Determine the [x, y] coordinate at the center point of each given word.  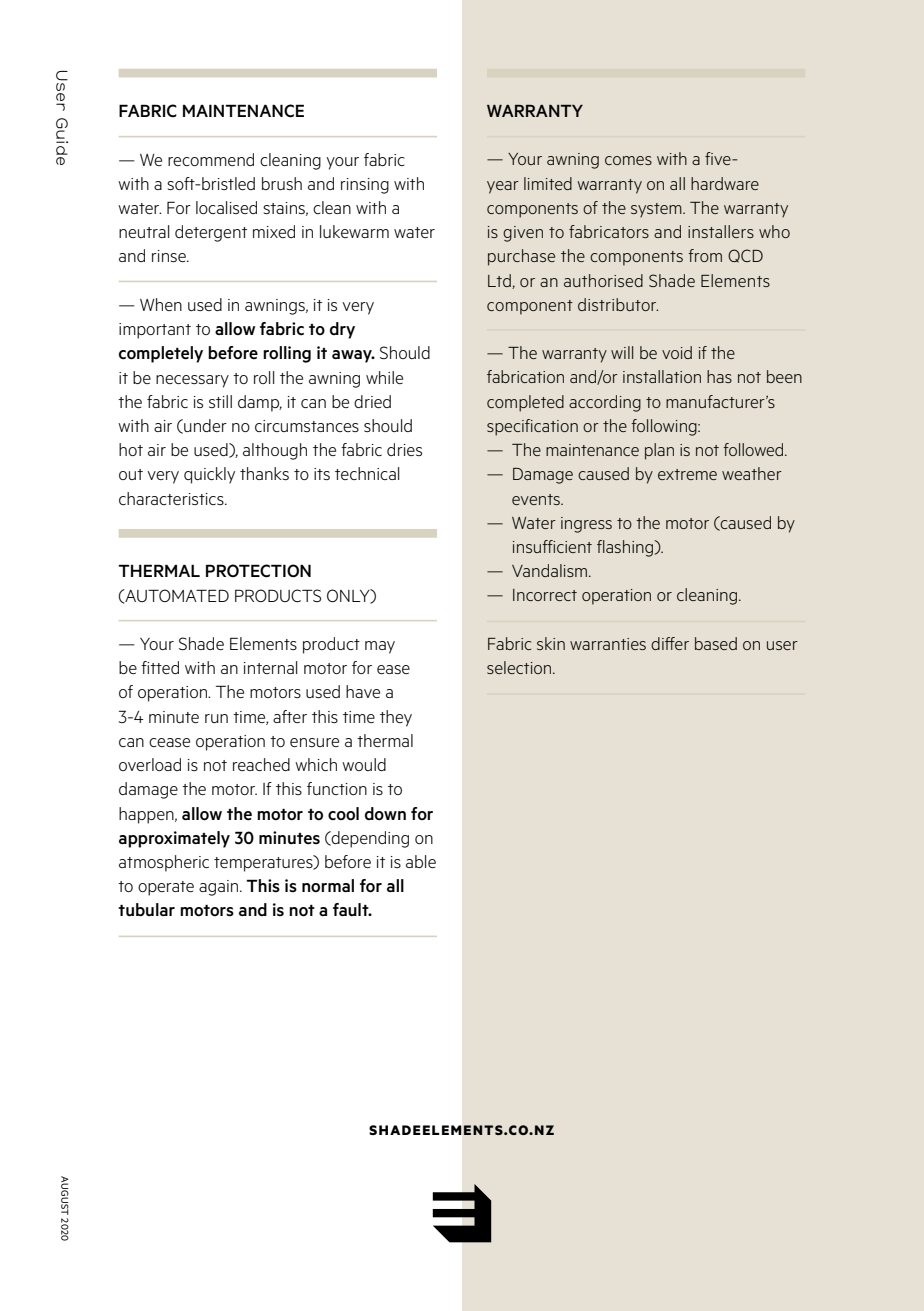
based [716, 643]
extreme [687, 474]
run [216, 718]
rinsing [365, 186]
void [677, 352]
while [384, 377]
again [220, 888]
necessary [192, 381]
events [537, 499]
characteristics [172, 498]
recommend [211, 159]
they [396, 718]
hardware [725, 183]
